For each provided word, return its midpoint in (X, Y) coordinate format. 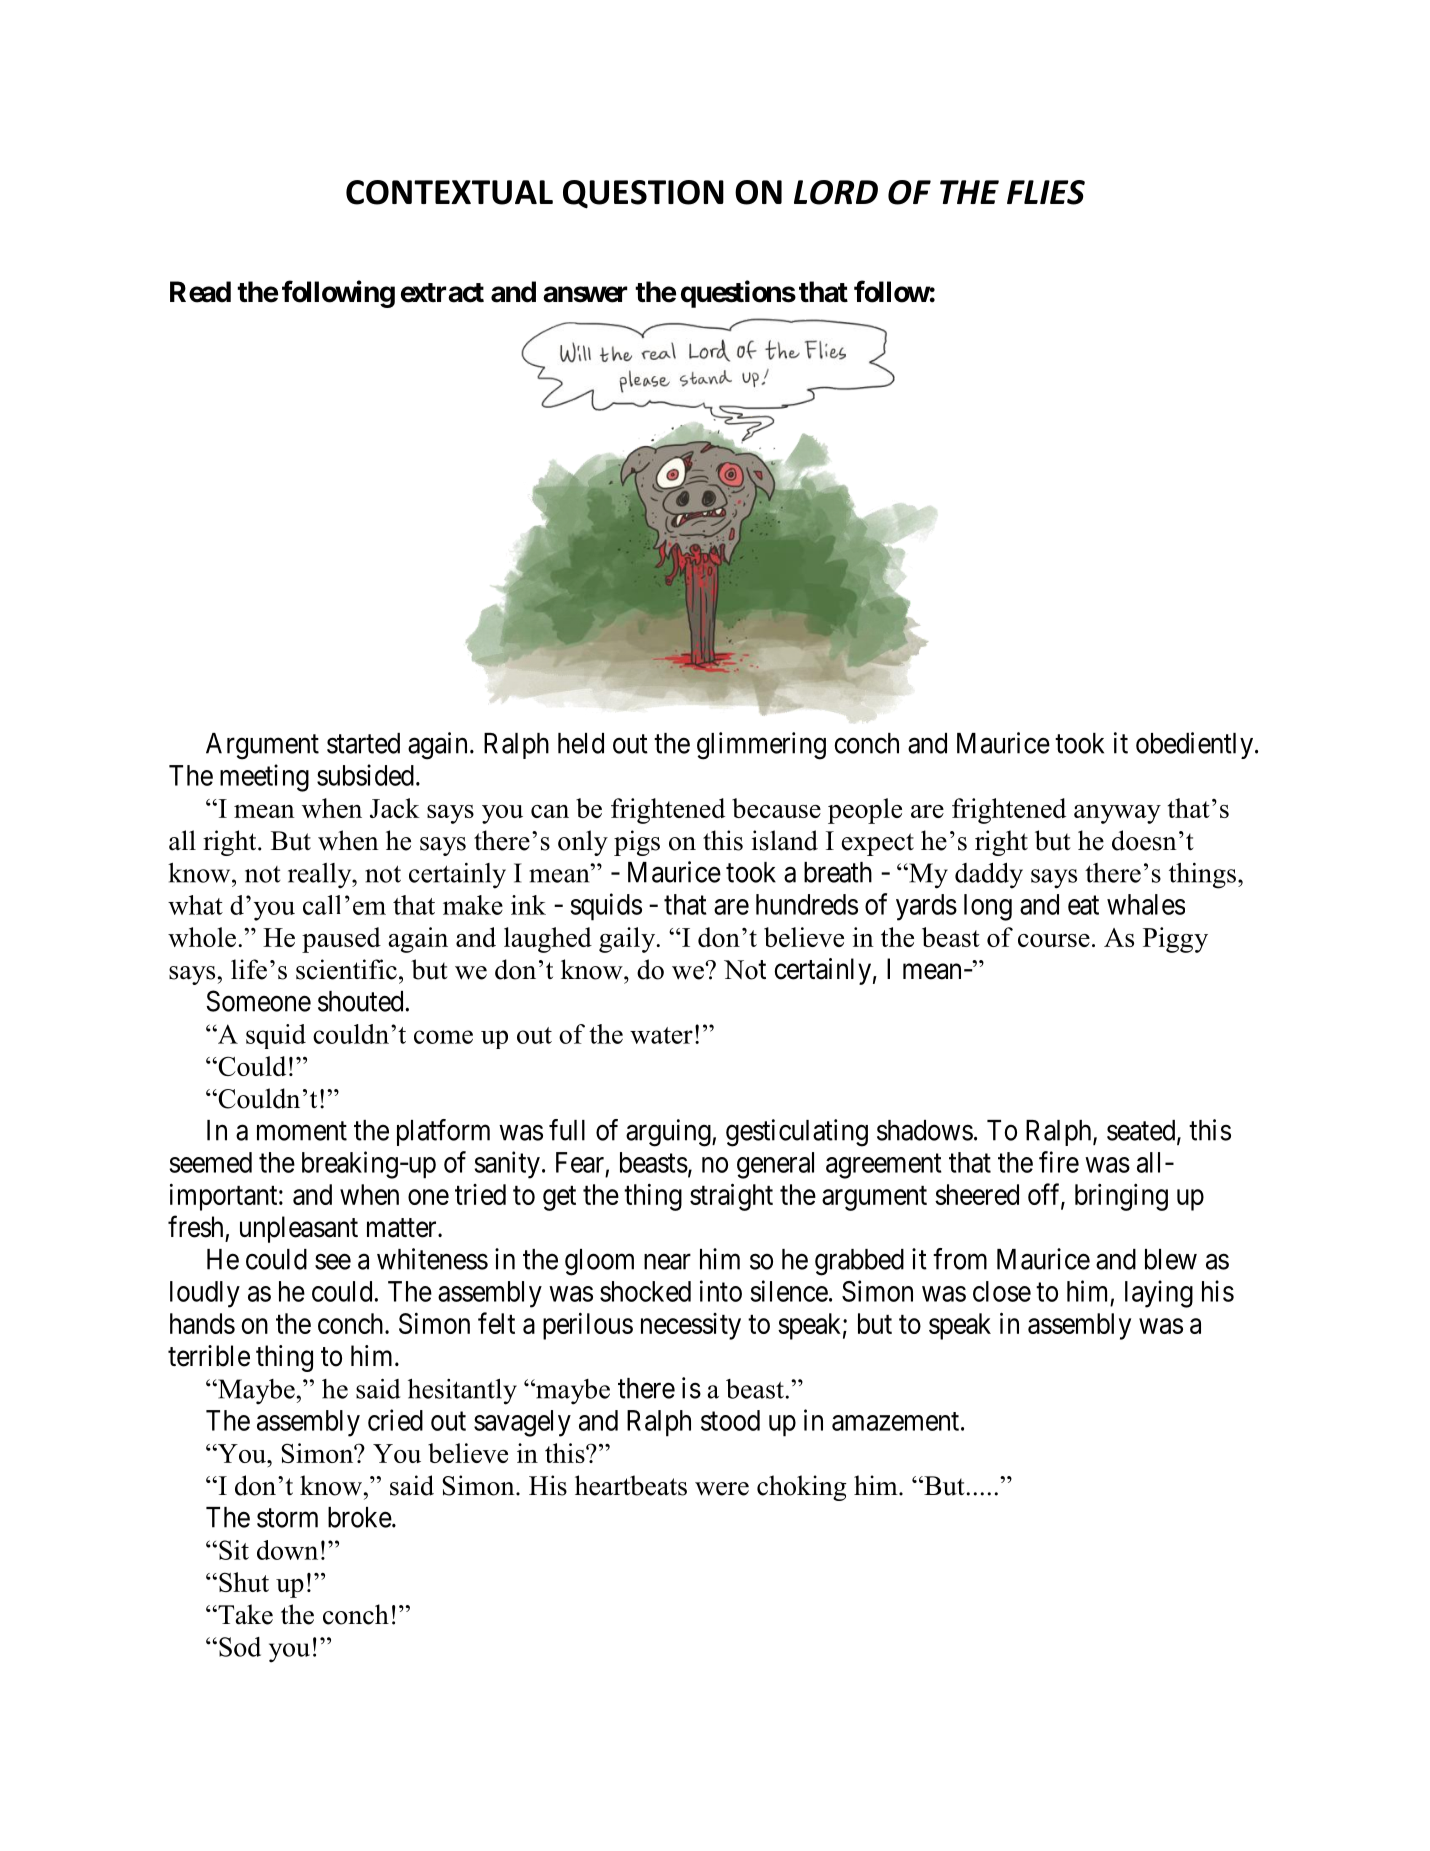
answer (585, 294)
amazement (895, 1421)
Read (200, 292)
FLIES (1046, 192)
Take (244, 1614)
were (722, 1489)
